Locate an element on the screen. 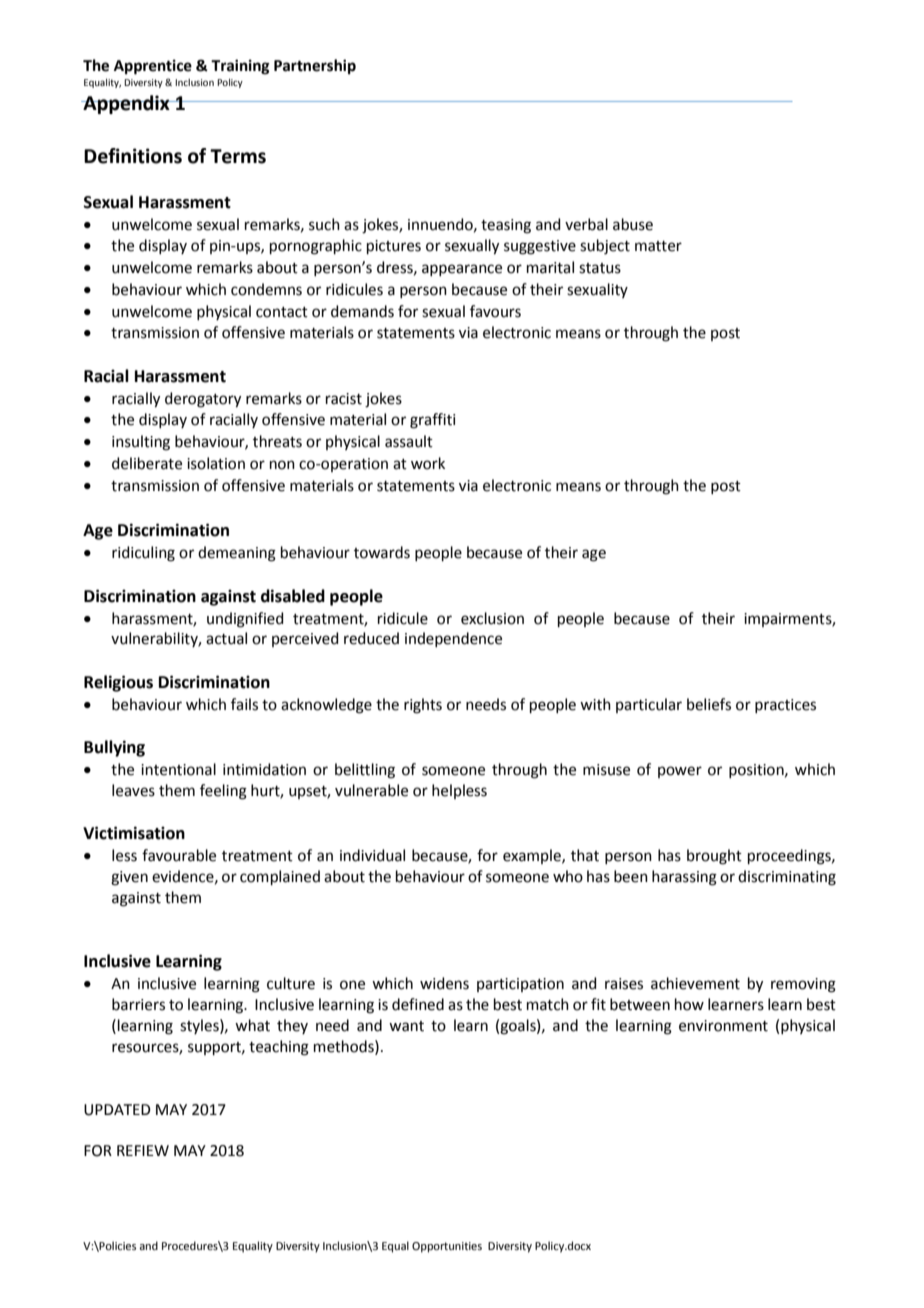 This screenshot has width=924, height=1308. independence is located at coordinates (453, 639).
